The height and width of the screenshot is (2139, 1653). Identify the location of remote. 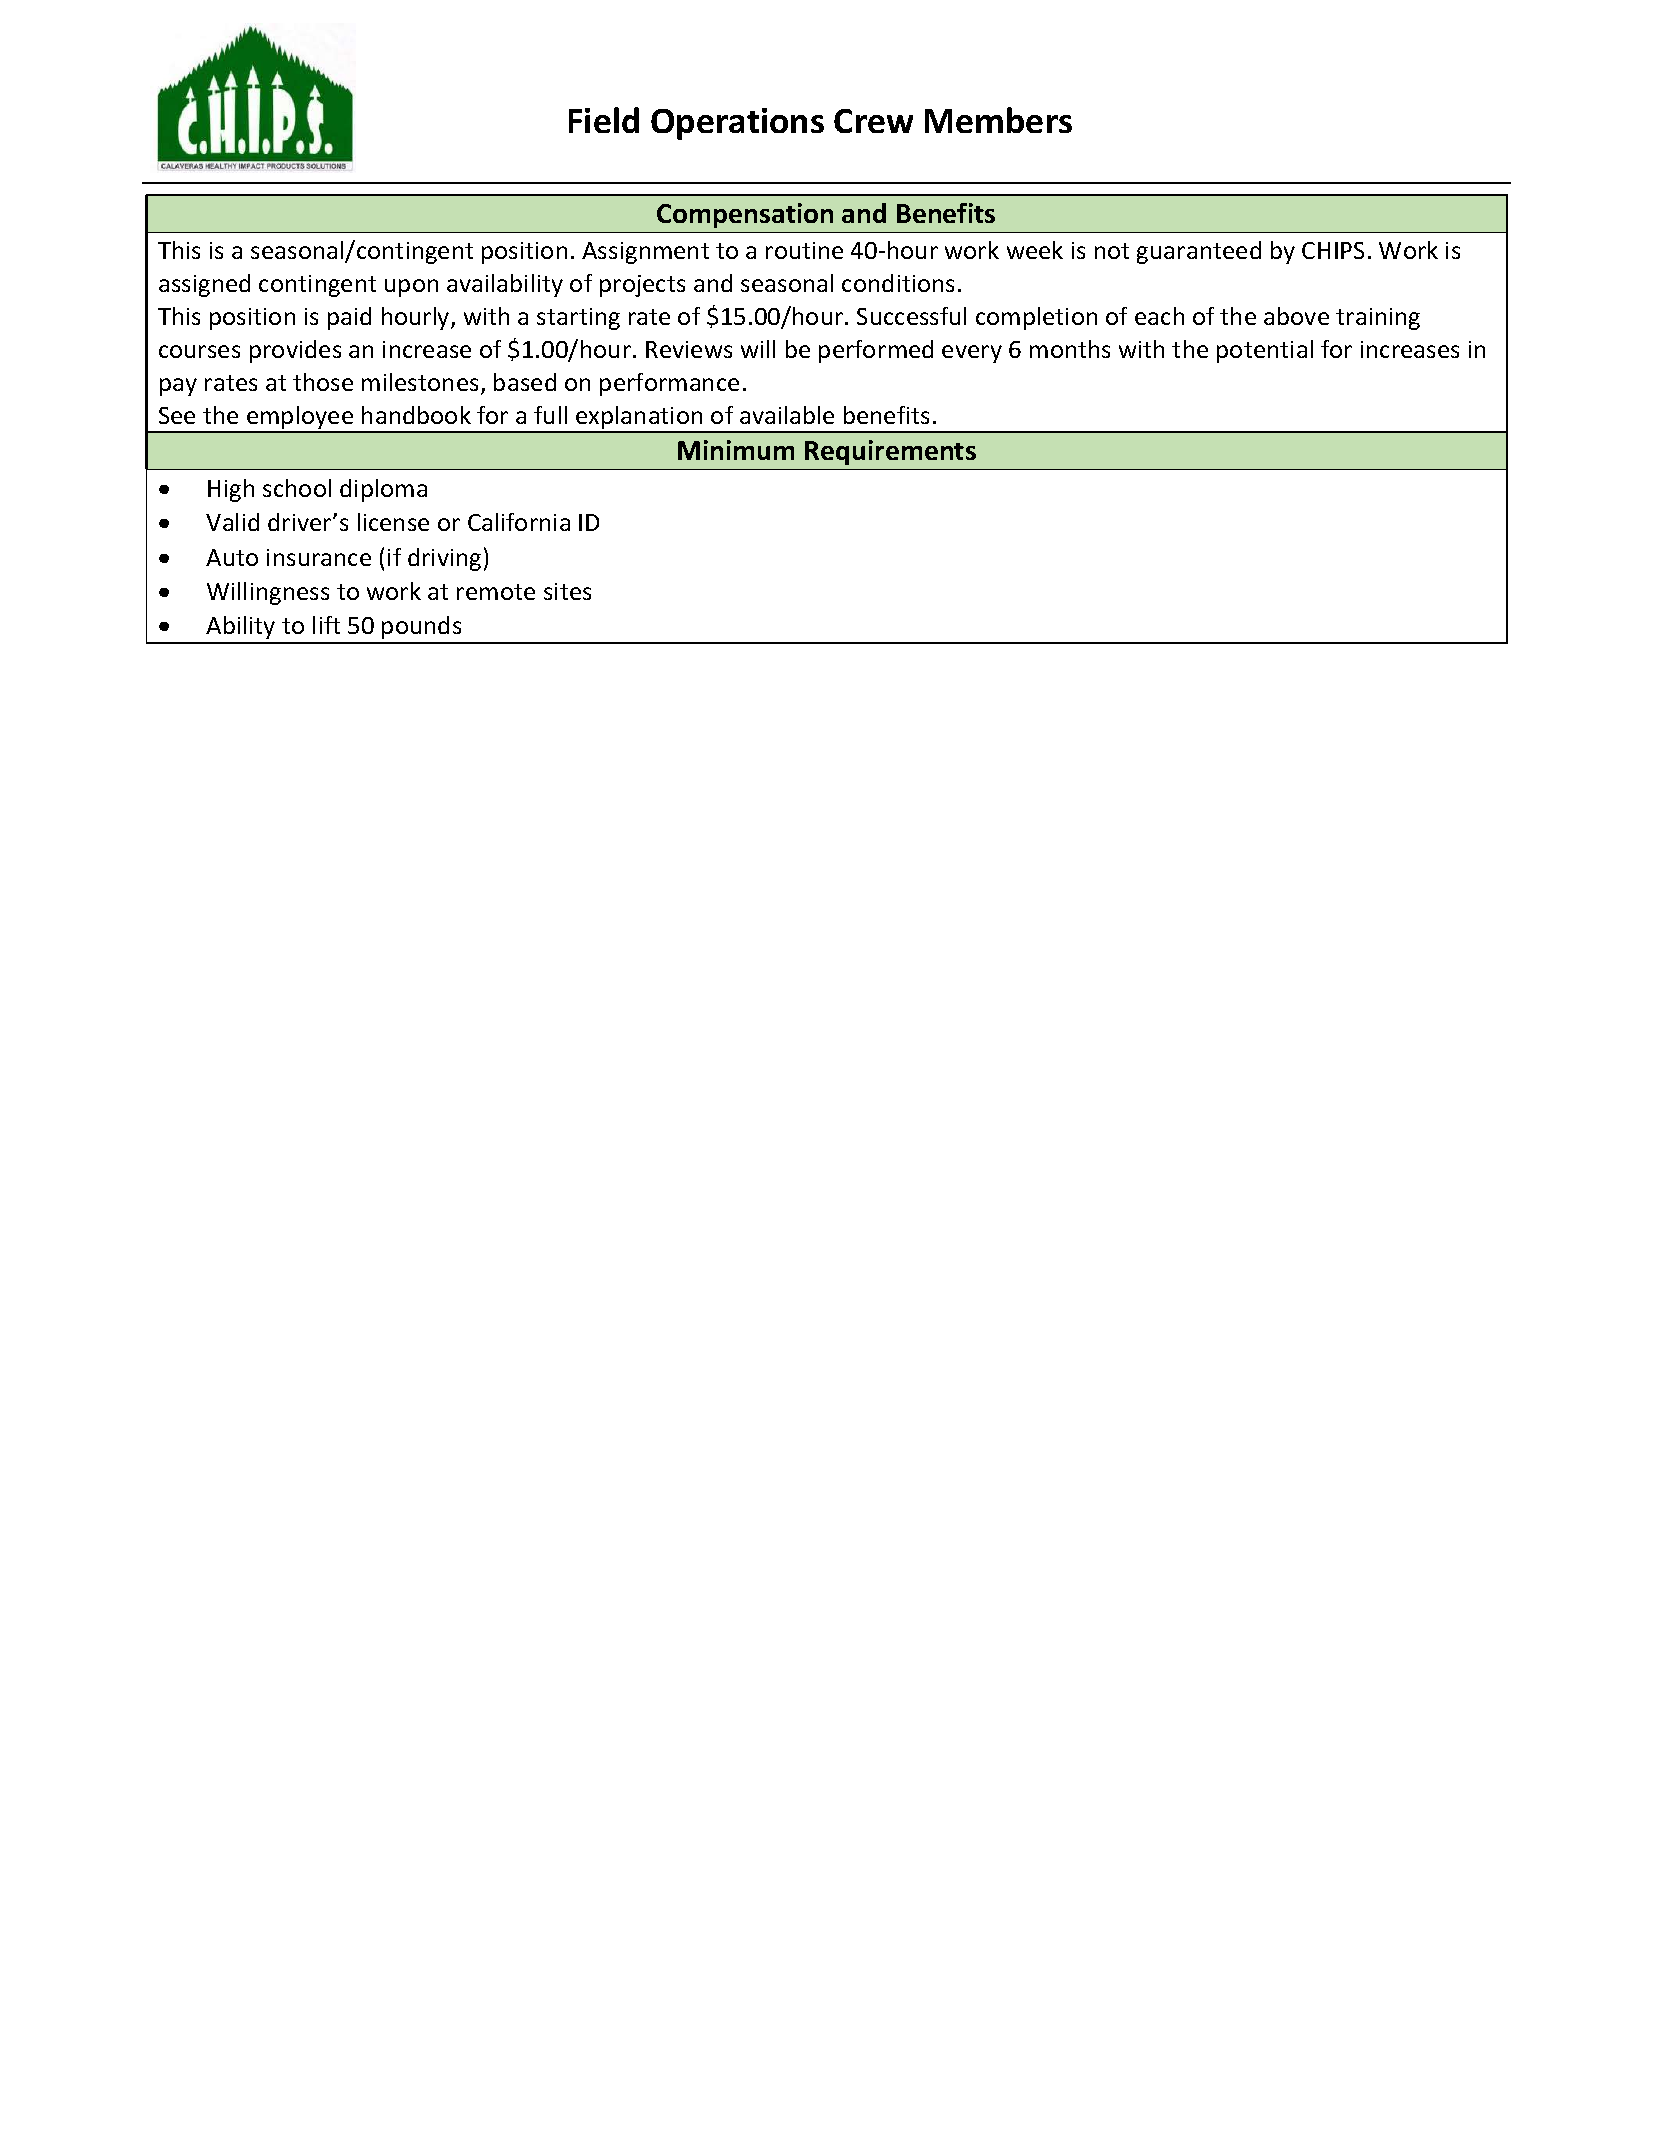
(496, 592).
